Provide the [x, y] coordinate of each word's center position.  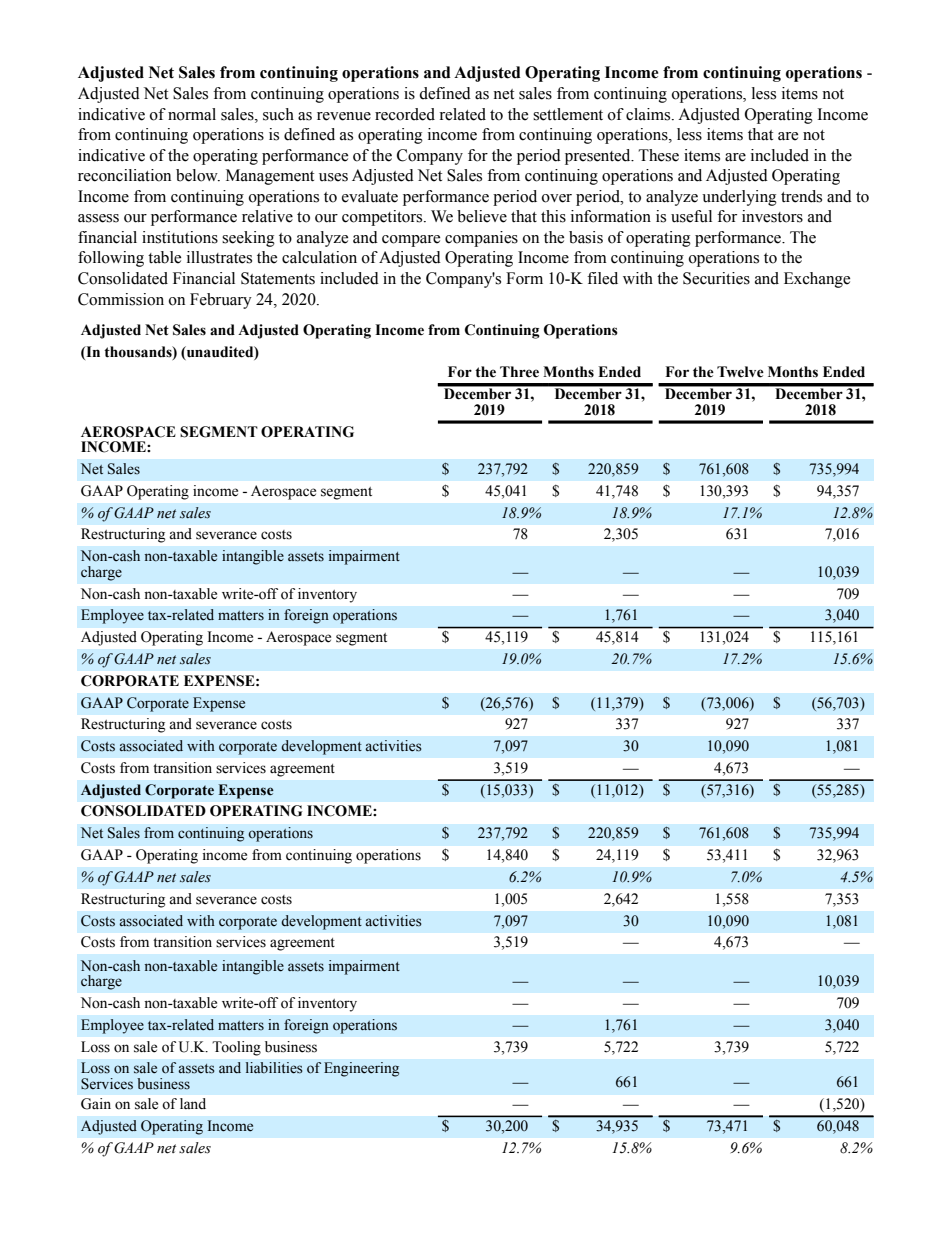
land [193, 1104]
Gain [96, 1104]
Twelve [740, 372]
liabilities [274, 1068]
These [659, 155]
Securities [716, 278]
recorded [405, 114]
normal [192, 114]
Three [519, 372]
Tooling [236, 1048]
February [221, 301]
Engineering [361, 1069]
